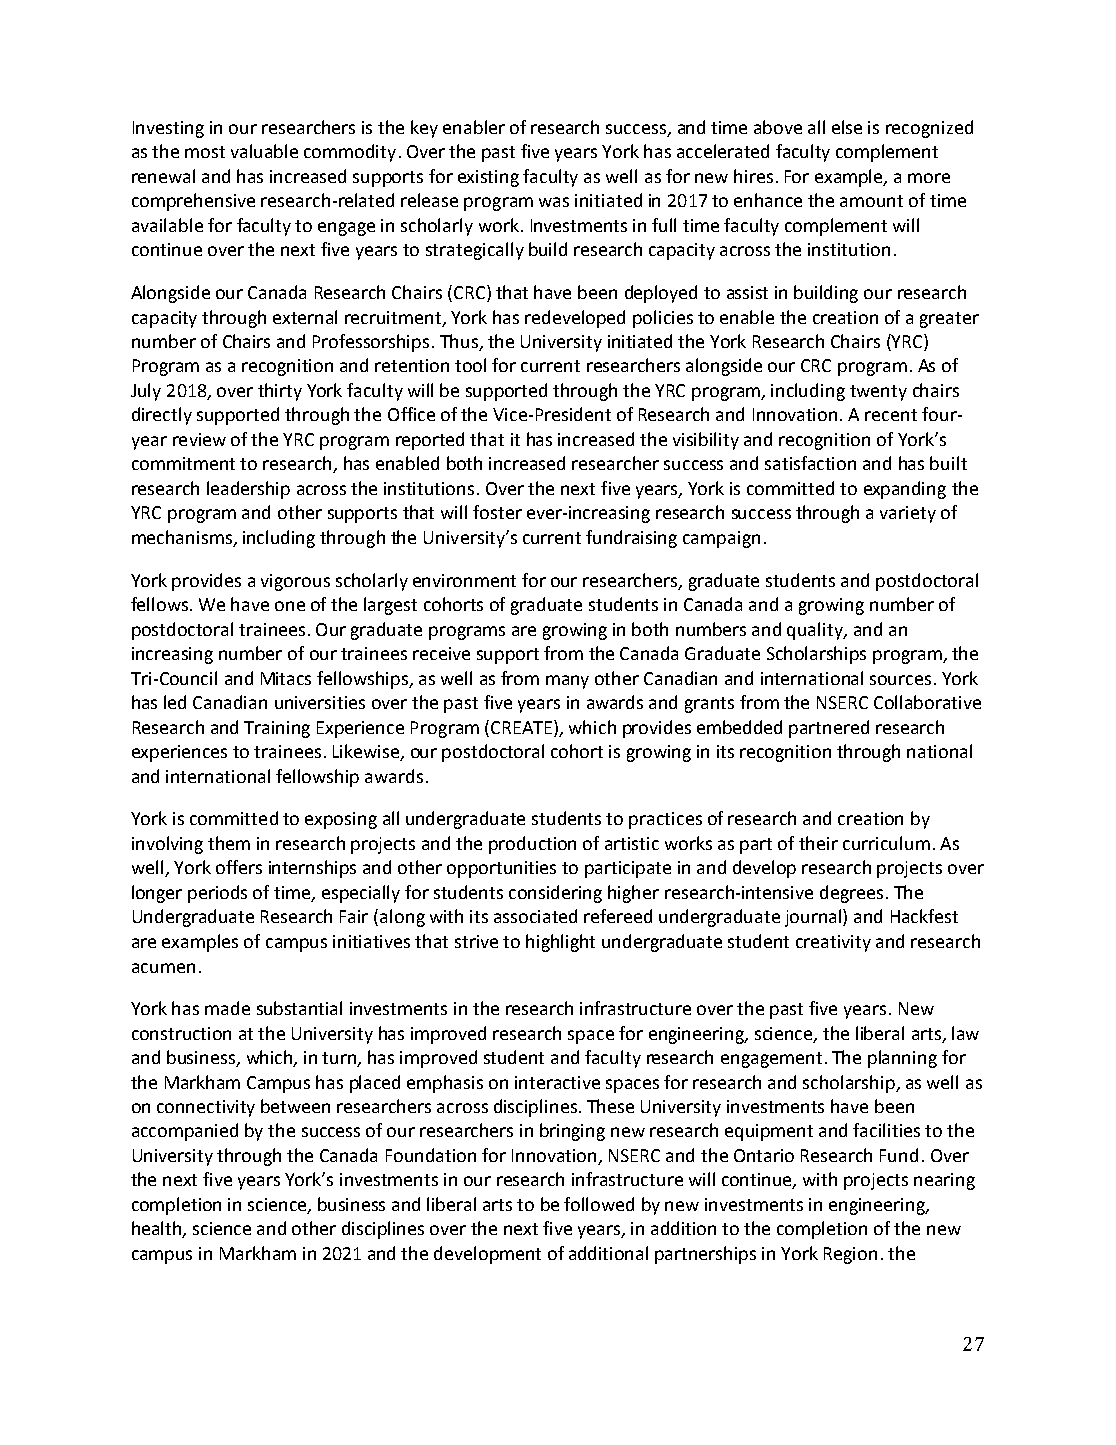 This document has height=1445, width=1116. What do you see at coordinates (567, 682) in the document?
I see `many` at bounding box center [567, 682].
